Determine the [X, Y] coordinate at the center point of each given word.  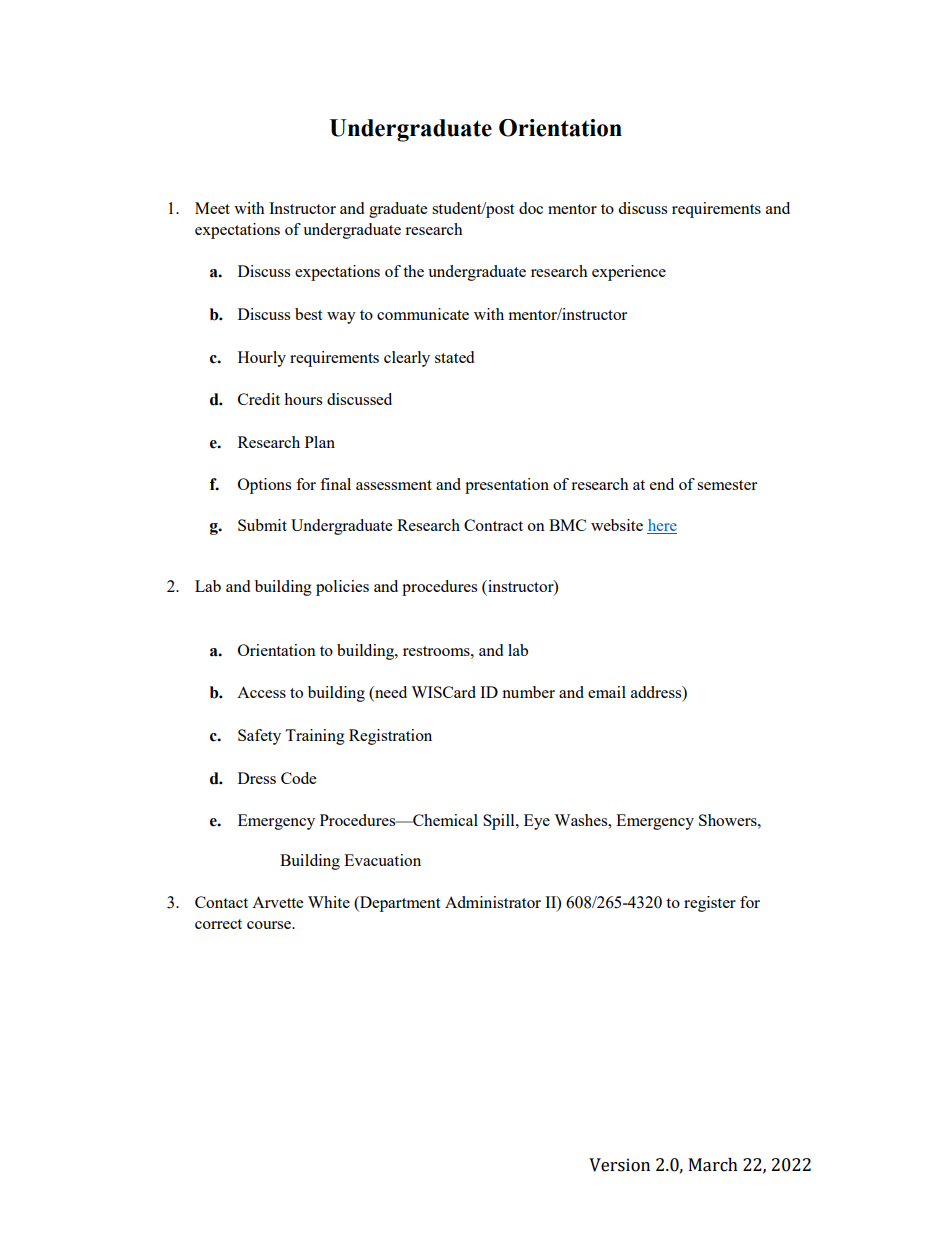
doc [531, 208]
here [662, 526]
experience [629, 273]
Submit [262, 525]
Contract [493, 525]
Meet [212, 208]
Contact [221, 902]
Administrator [493, 902]
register [710, 904]
